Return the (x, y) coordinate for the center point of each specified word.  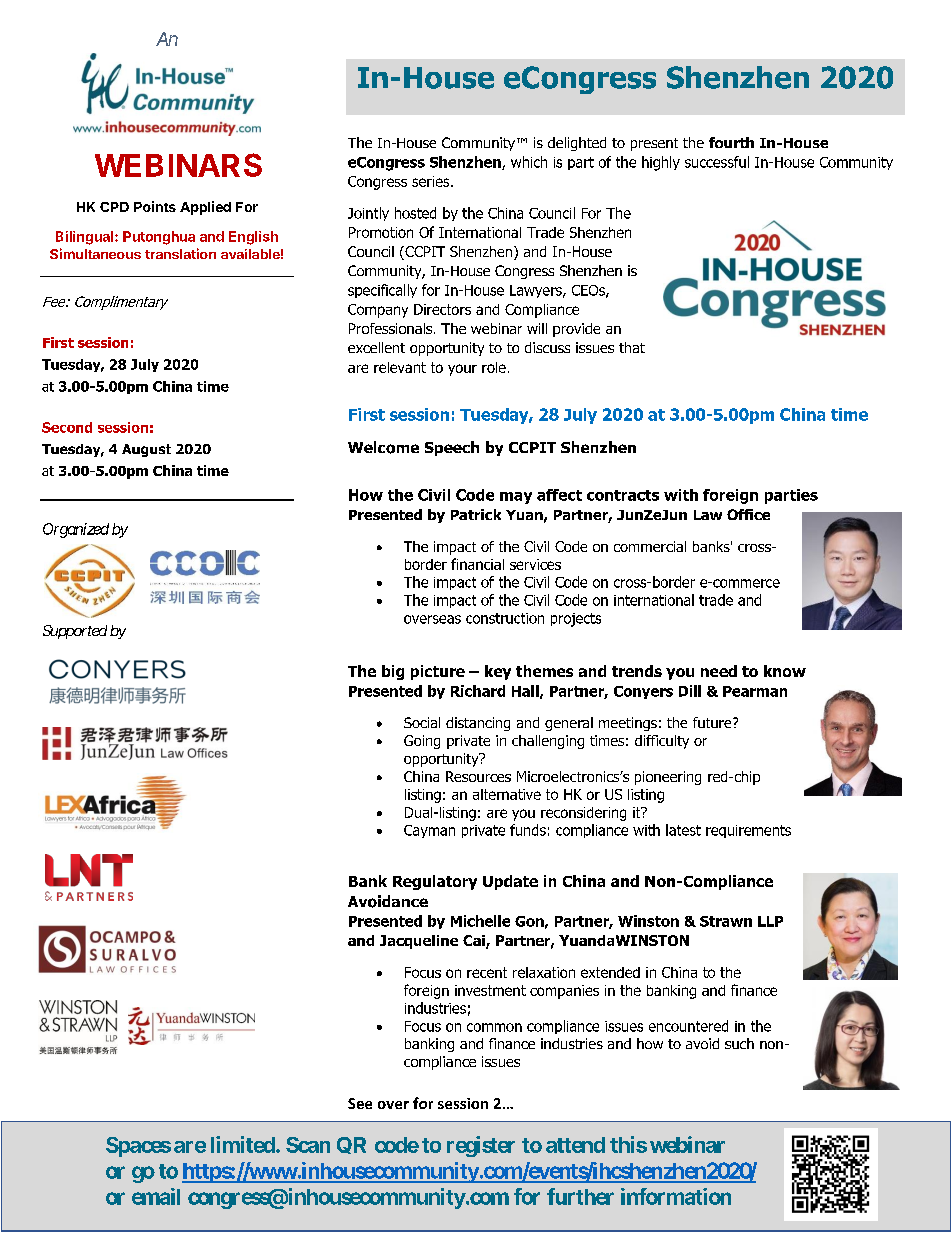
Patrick (476, 514)
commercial (650, 546)
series (432, 181)
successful (717, 162)
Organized (76, 530)
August (146, 450)
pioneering (668, 778)
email (156, 1196)
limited (244, 1144)
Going (422, 742)
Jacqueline (419, 942)
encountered (688, 1026)
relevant (400, 367)
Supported (75, 632)
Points (155, 206)
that (632, 347)
